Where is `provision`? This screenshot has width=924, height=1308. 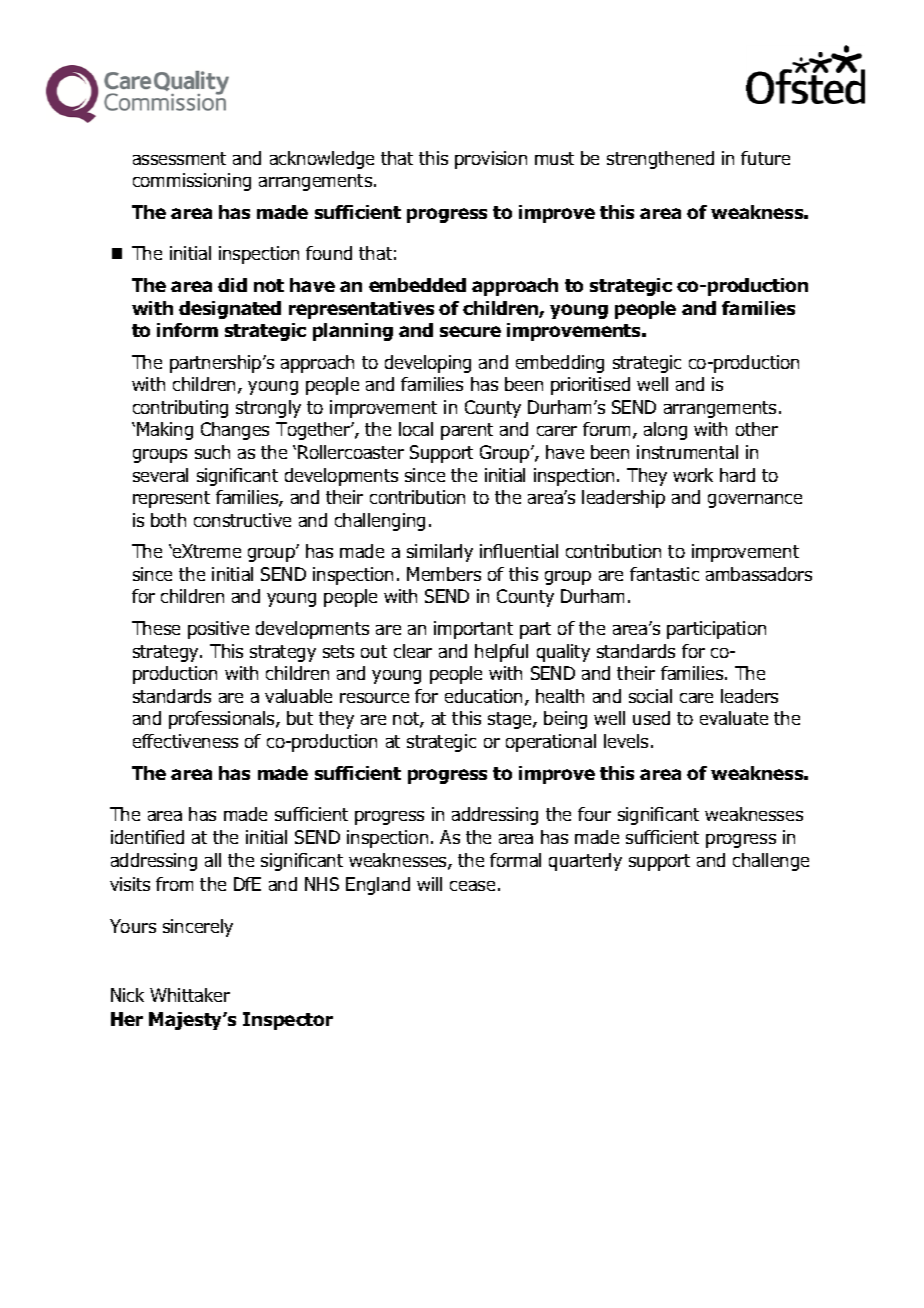
provision is located at coordinates (491, 160).
